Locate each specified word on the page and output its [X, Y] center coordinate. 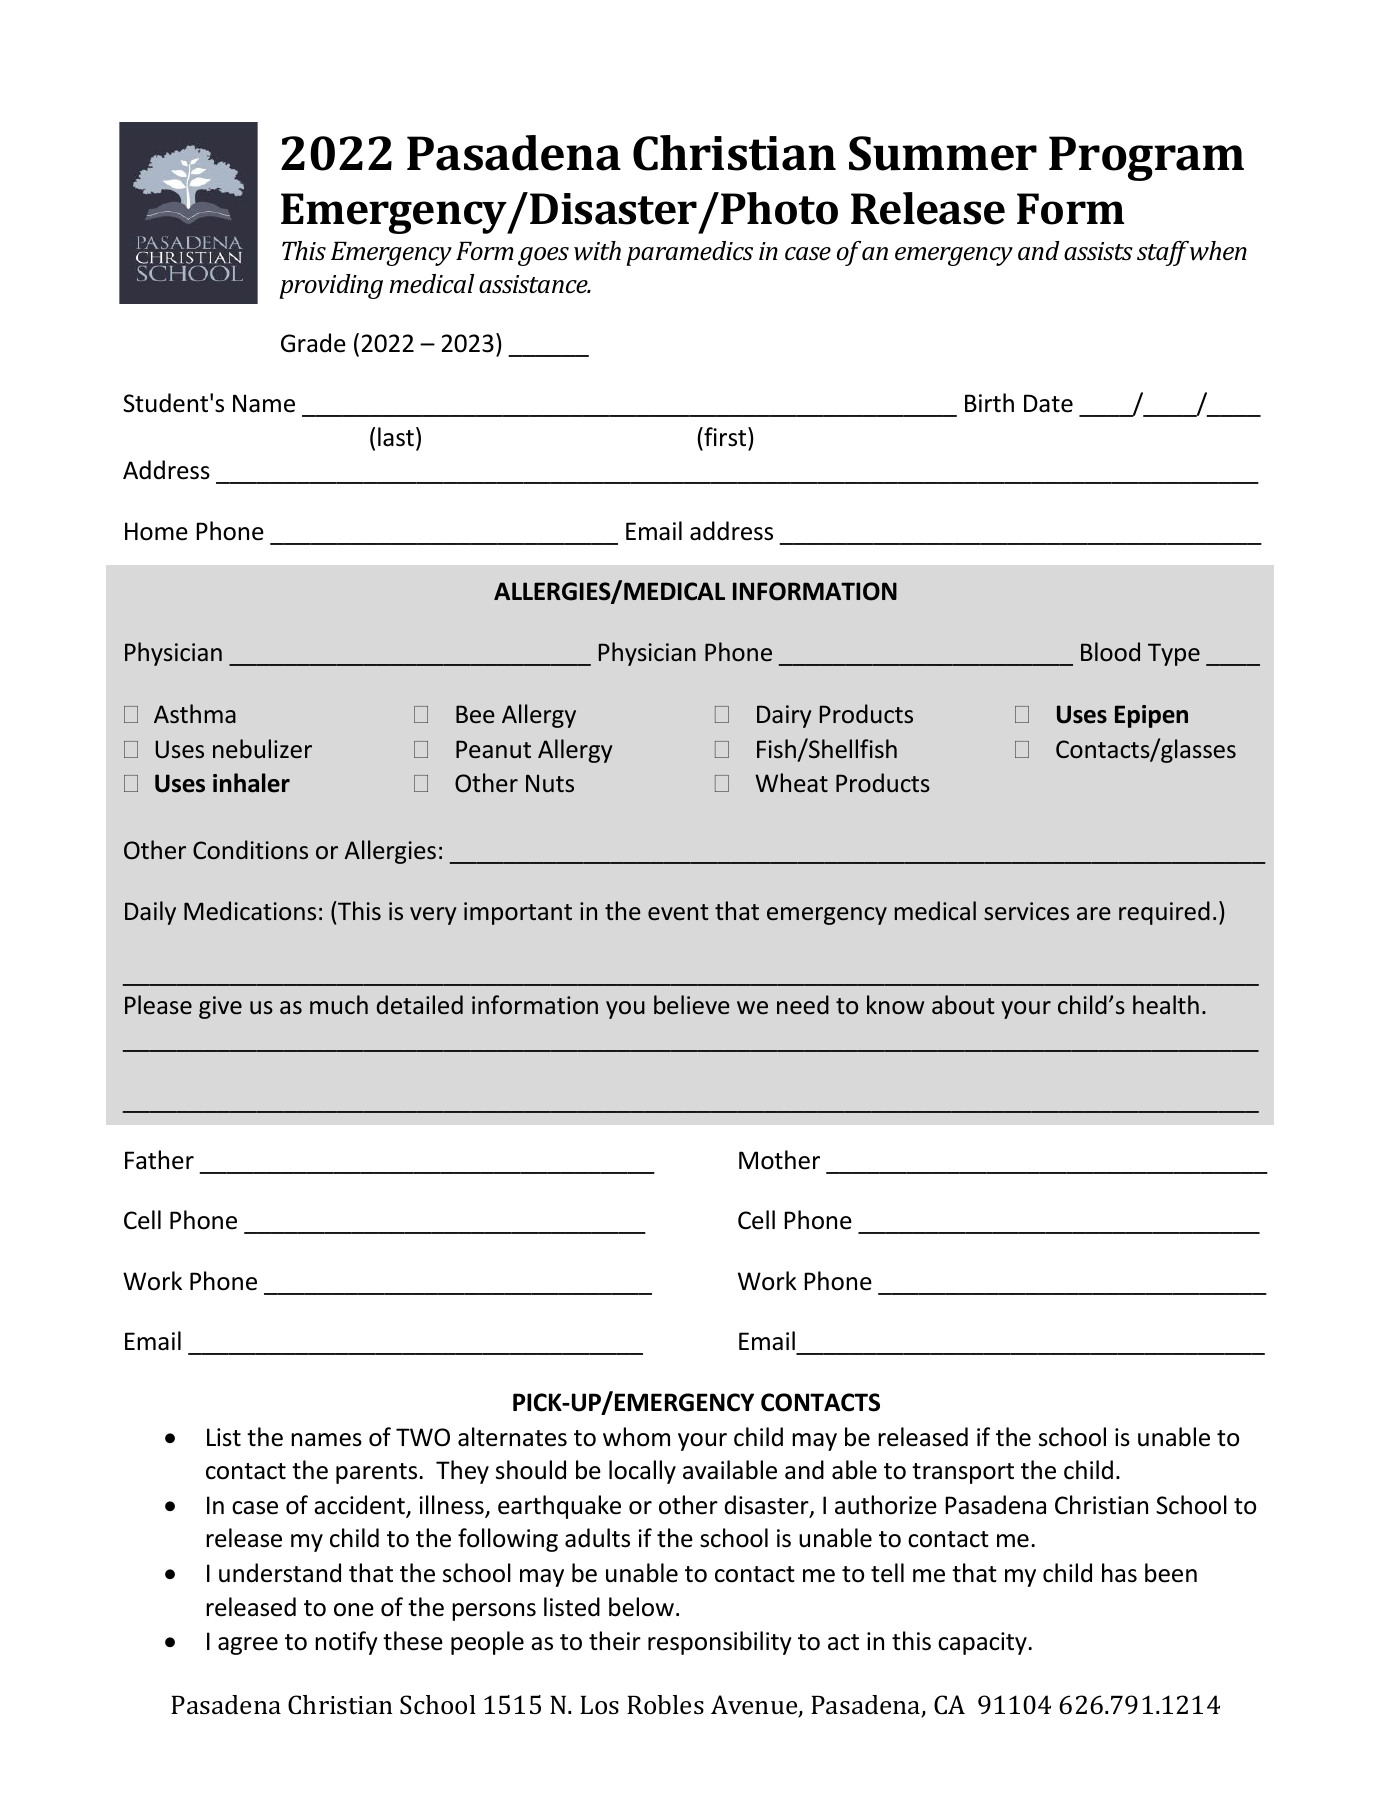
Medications [250, 911]
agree [248, 1646]
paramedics [689, 253]
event [678, 912]
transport [963, 1473]
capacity [983, 1643]
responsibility [720, 1643]
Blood [1110, 652]
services [1026, 911]
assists [1098, 251]
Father [159, 1160]
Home [156, 531]
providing [331, 286]
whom [636, 1437]
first [725, 437]
